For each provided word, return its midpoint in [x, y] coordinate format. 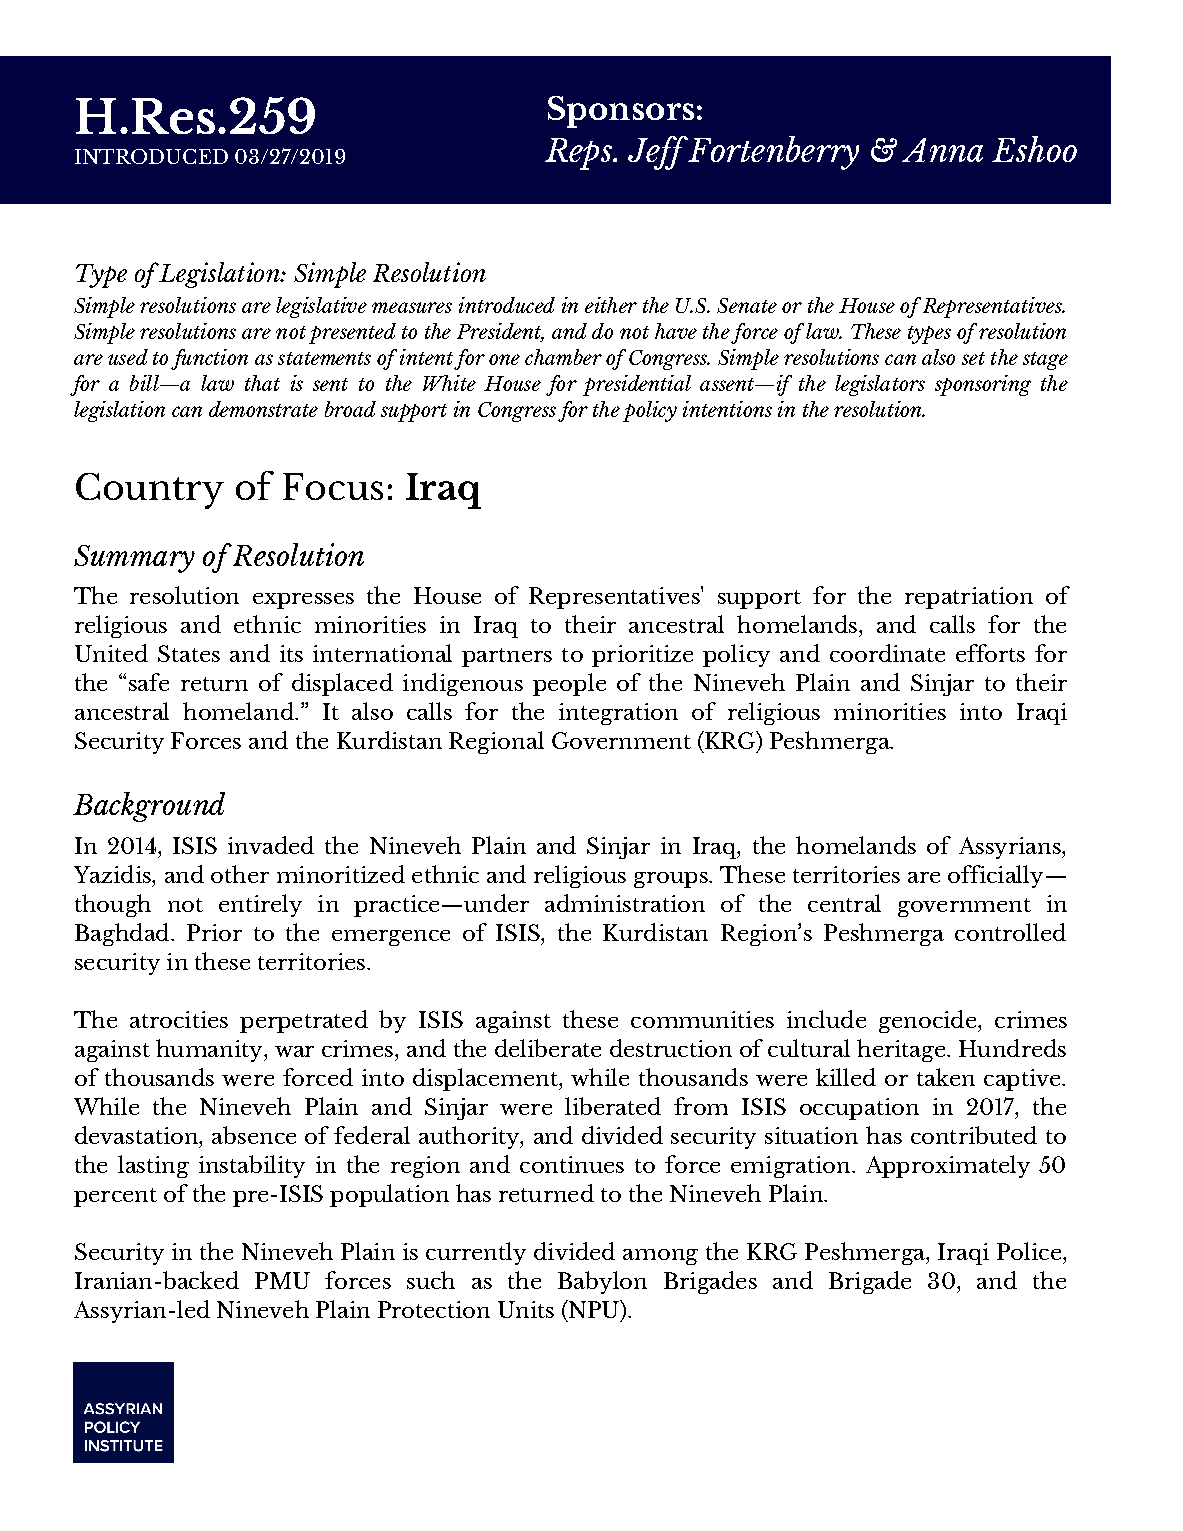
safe [149, 682]
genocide [927, 1021]
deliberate [548, 1048]
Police [1029, 1251]
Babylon [602, 1282]
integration [618, 714]
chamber [563, 357]
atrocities [179, 1019]
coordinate [887, 653]
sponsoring [983, 385]
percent [115, 1197]
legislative [321, 307]
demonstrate [263, 409]
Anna [942, 150]
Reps [579, 154]
